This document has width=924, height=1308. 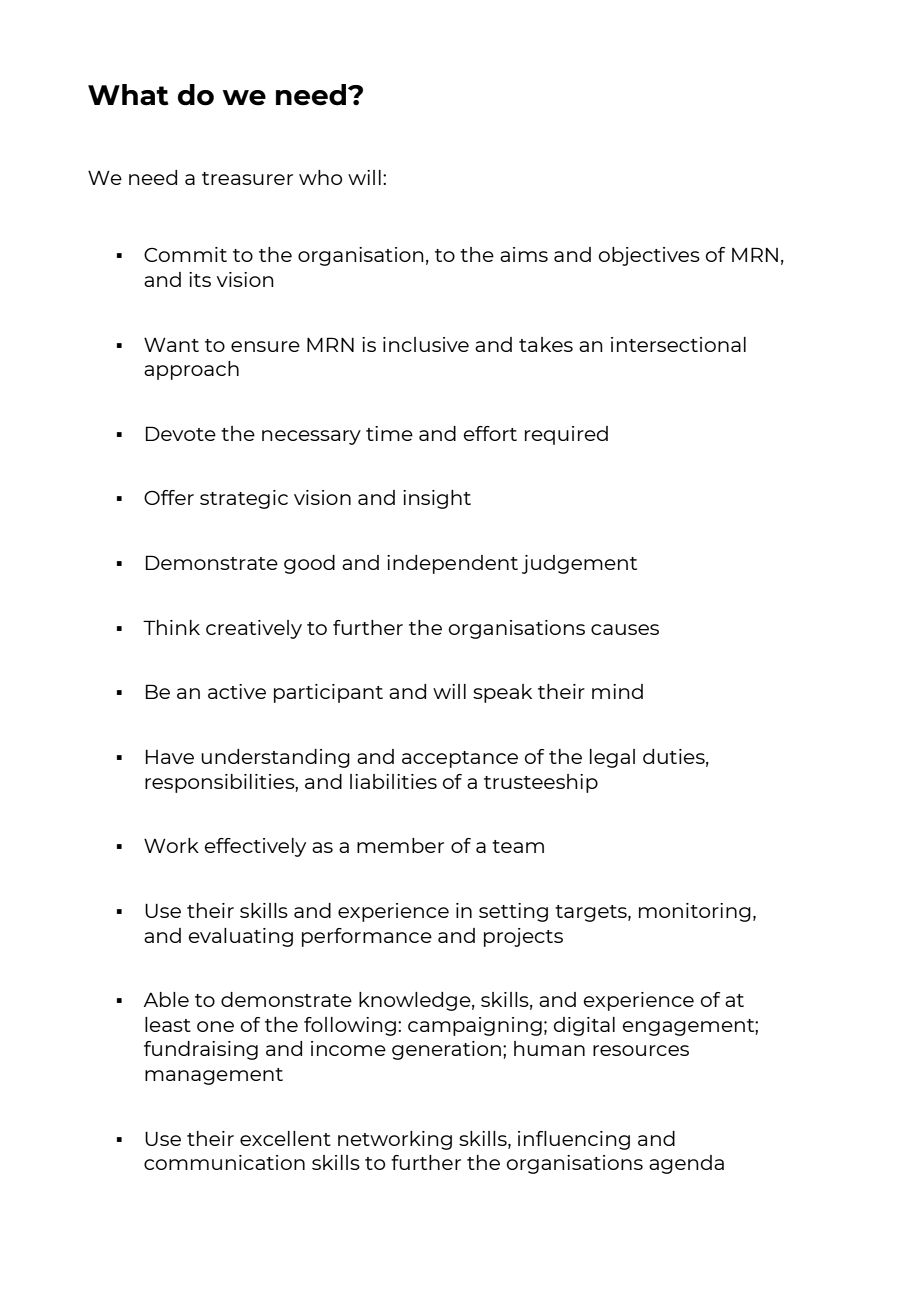 What do you see at coordinates (171, 627) in the document?
I see `Think` at bounding box center [171, 627].
